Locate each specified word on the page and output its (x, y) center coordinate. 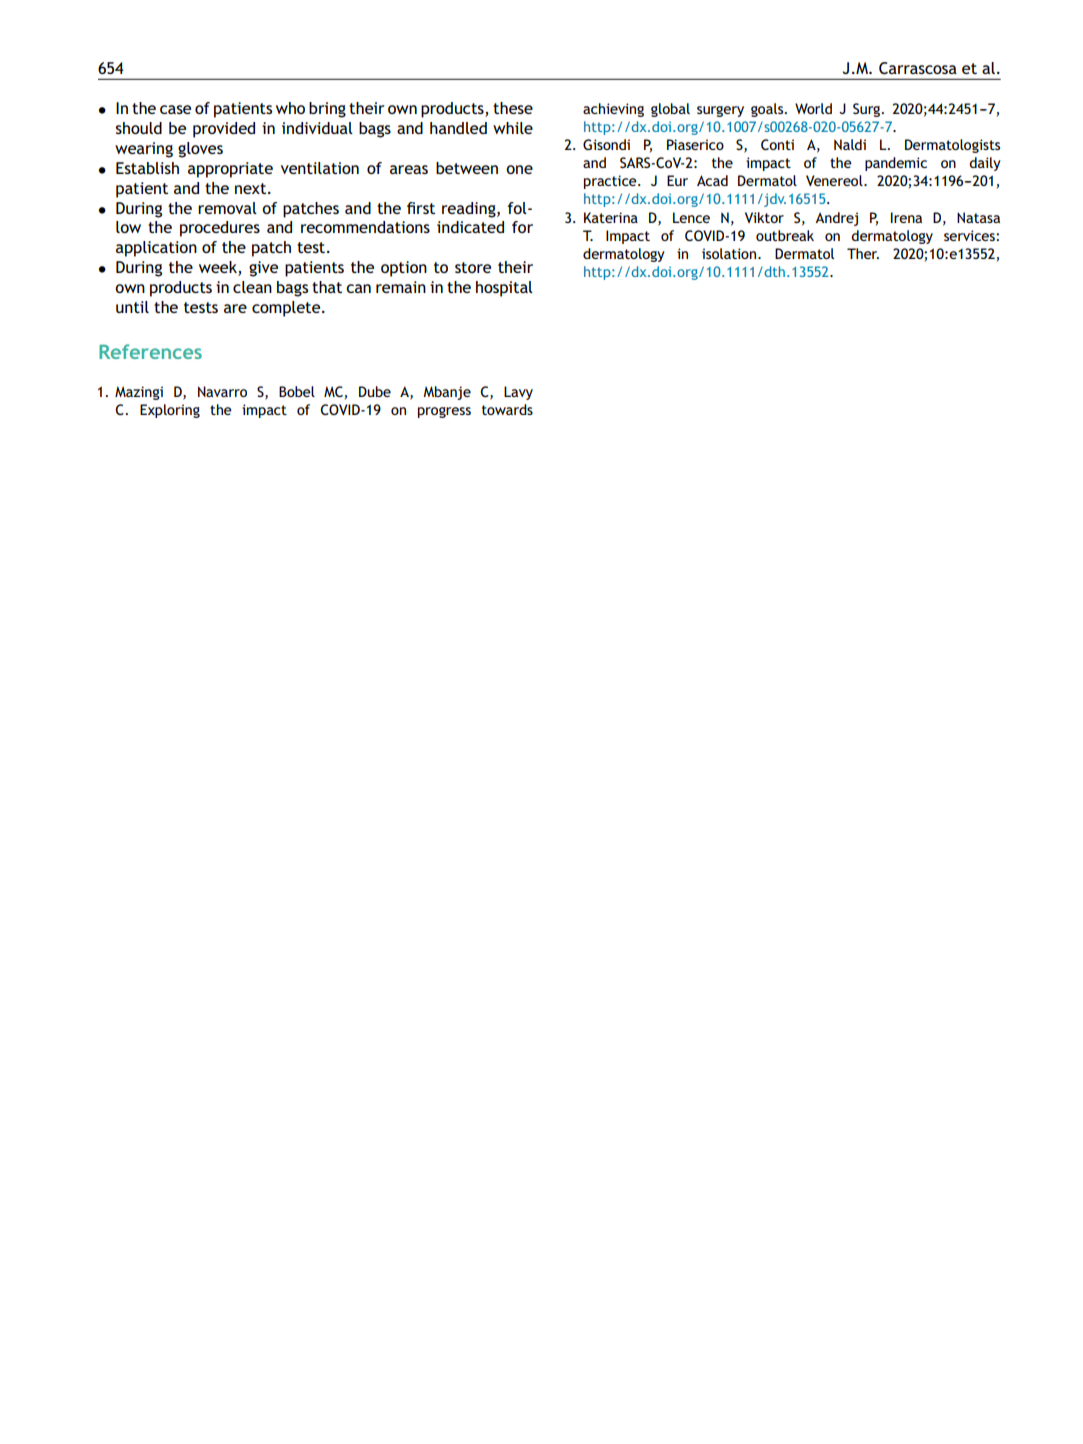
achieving (613, 110)
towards (507, 409)
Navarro (222, 391)
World (813, 108)
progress (444, 412)
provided (224, 130)
